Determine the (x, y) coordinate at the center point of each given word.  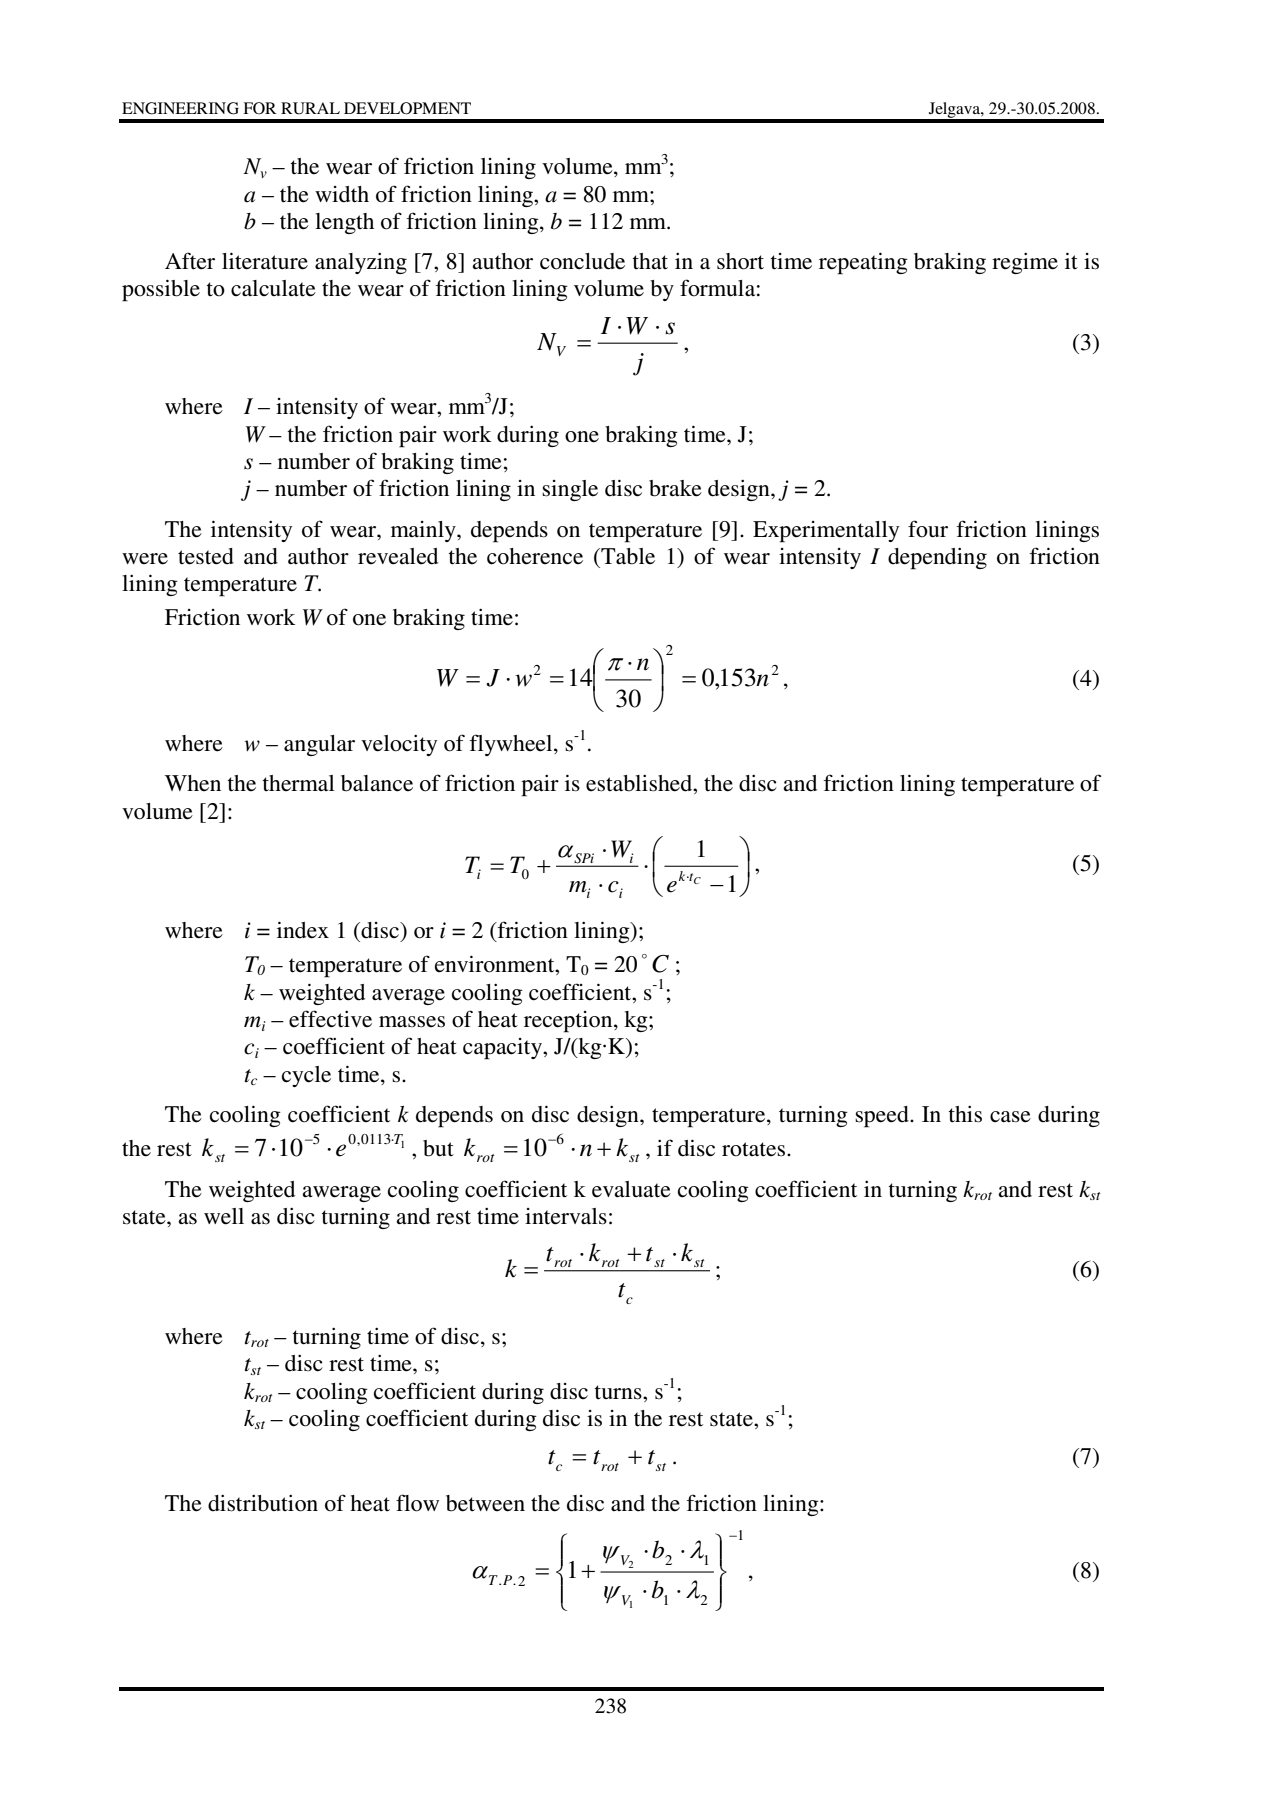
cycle (306, 1076)
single (570, 490)
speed (883, 1117)
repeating (863, 263)
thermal (298, 783)
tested (206, 556)
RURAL (310, 108)
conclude (582, 261)
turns (619, 1392)
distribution (263, 1503)
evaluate (631, 1189)
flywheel (512, 745)
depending (937, 559)
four (928, 529)
